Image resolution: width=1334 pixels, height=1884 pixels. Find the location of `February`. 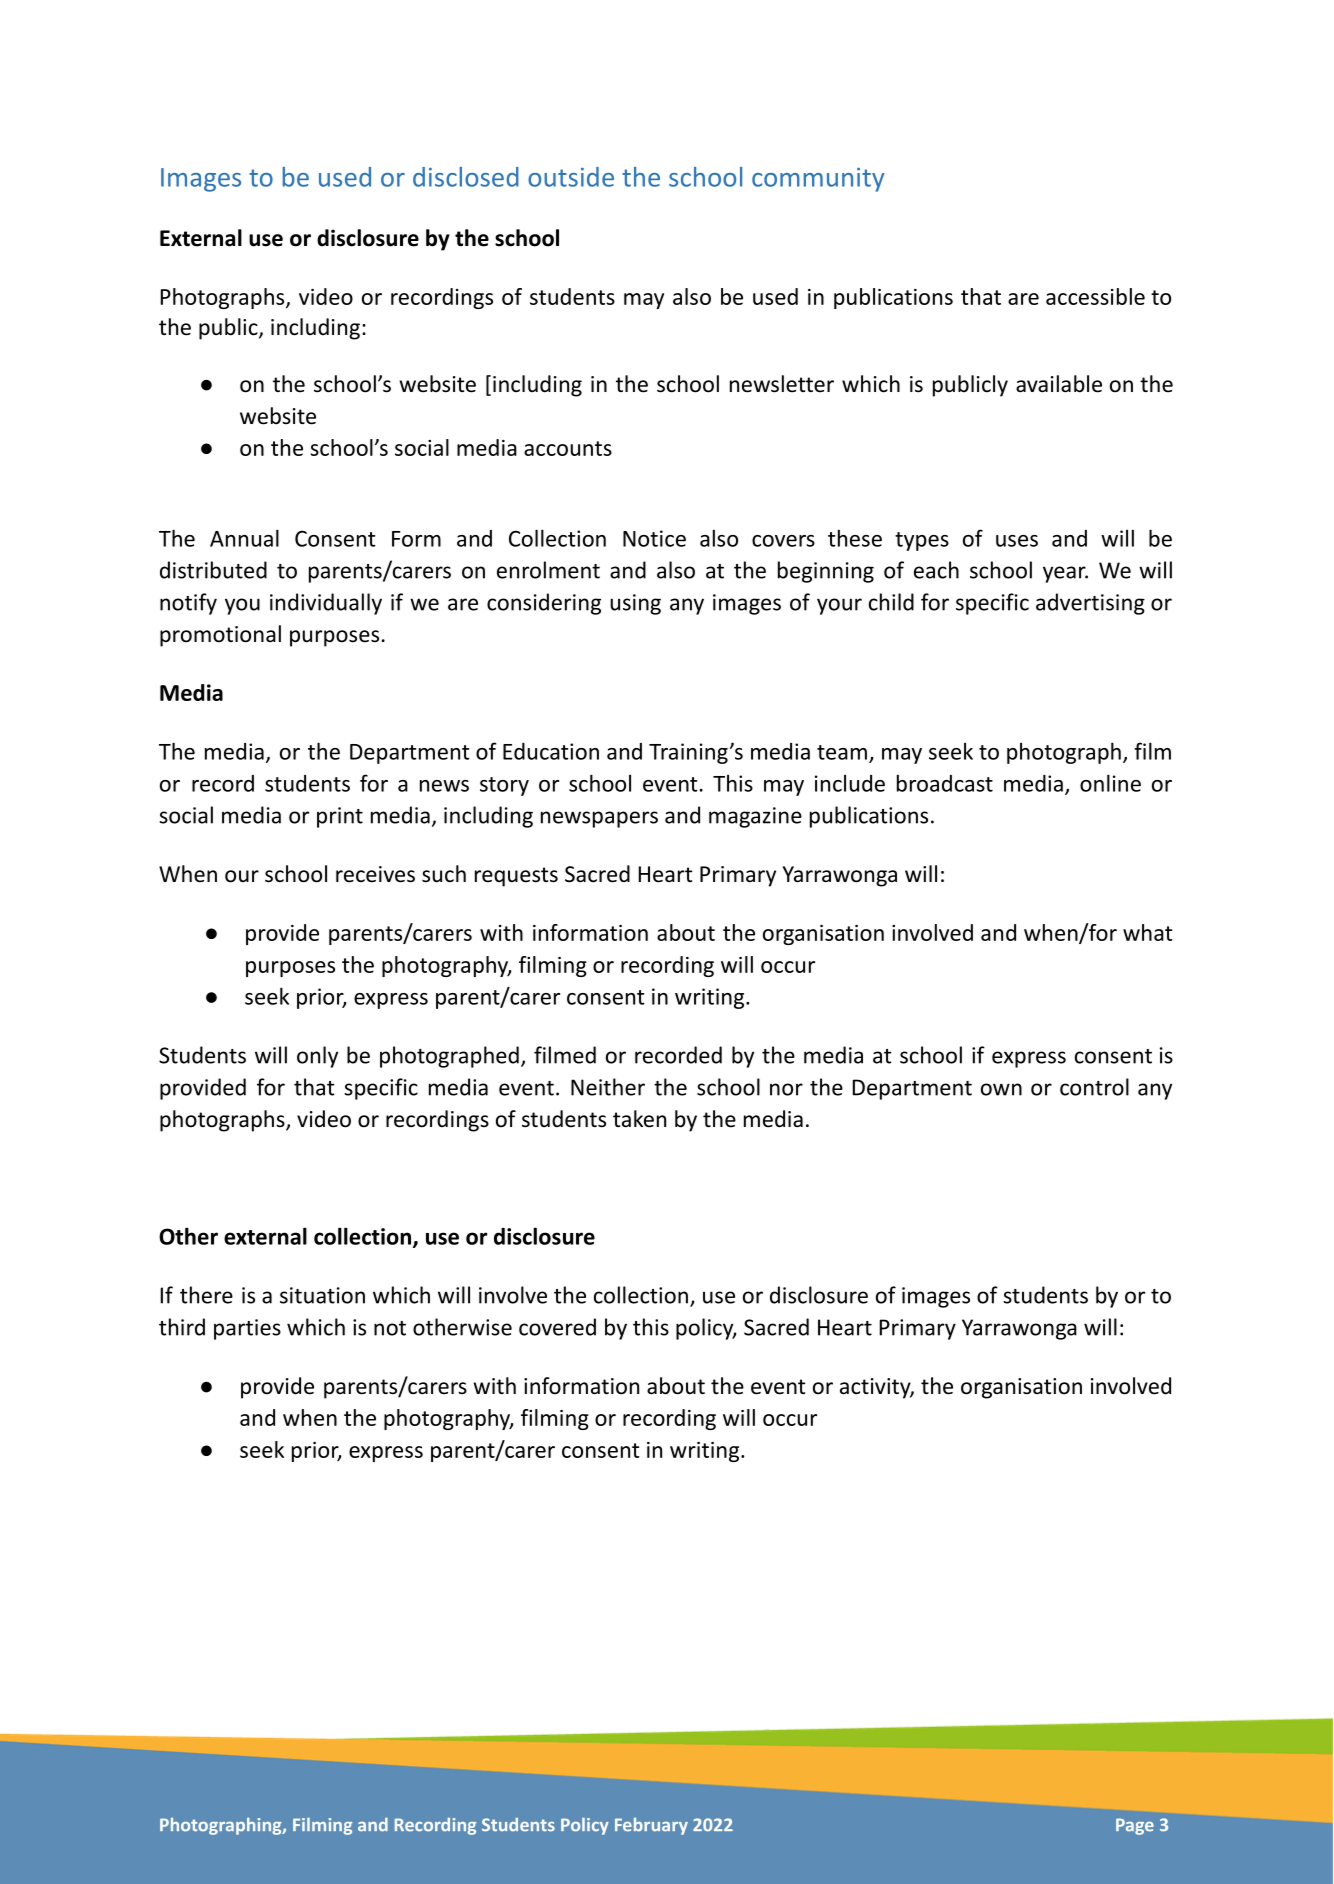

February is located at coordinates (651, 1826).
